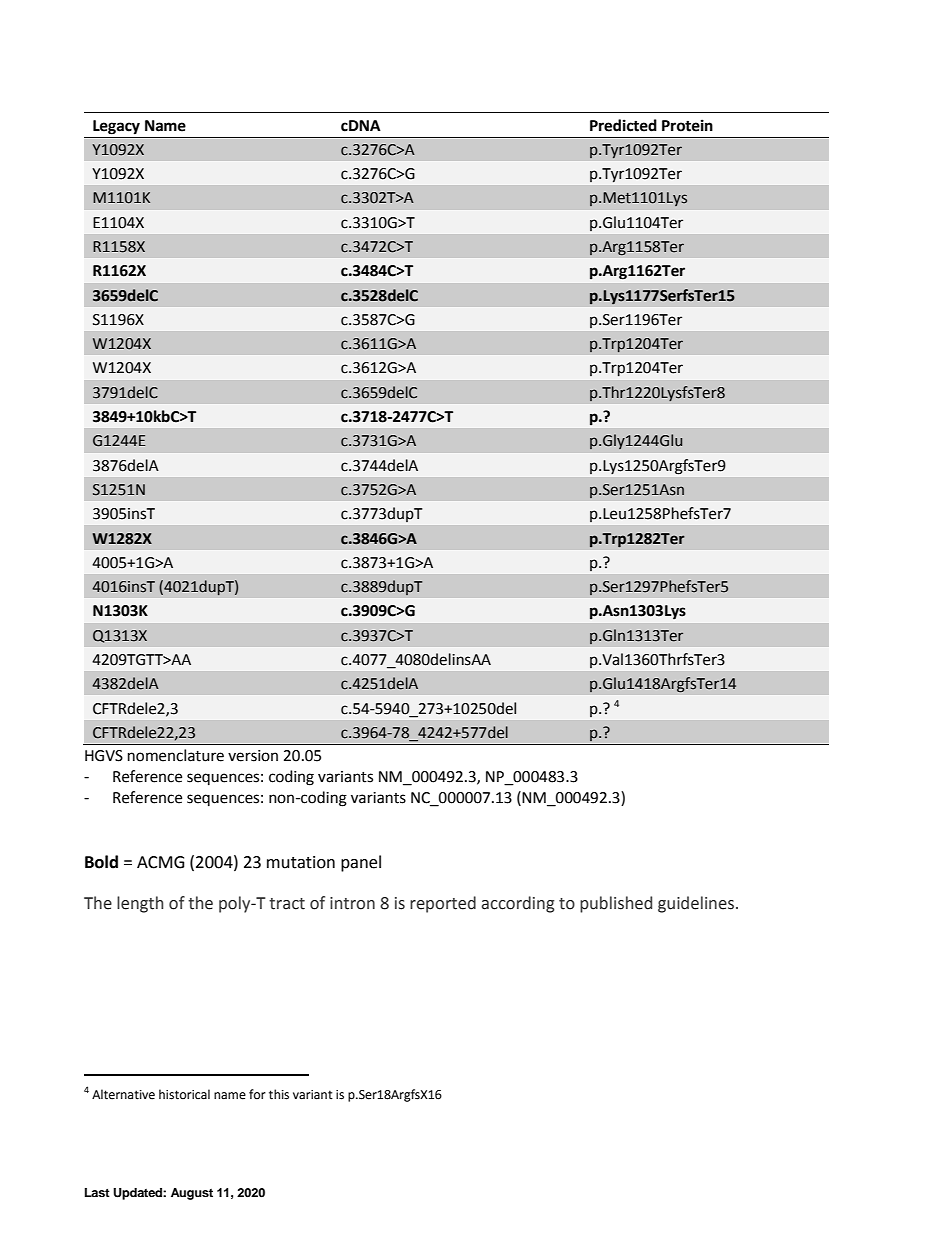  Describe the element at coordinates (279, 1094) in the document. I see `this` at that location.
